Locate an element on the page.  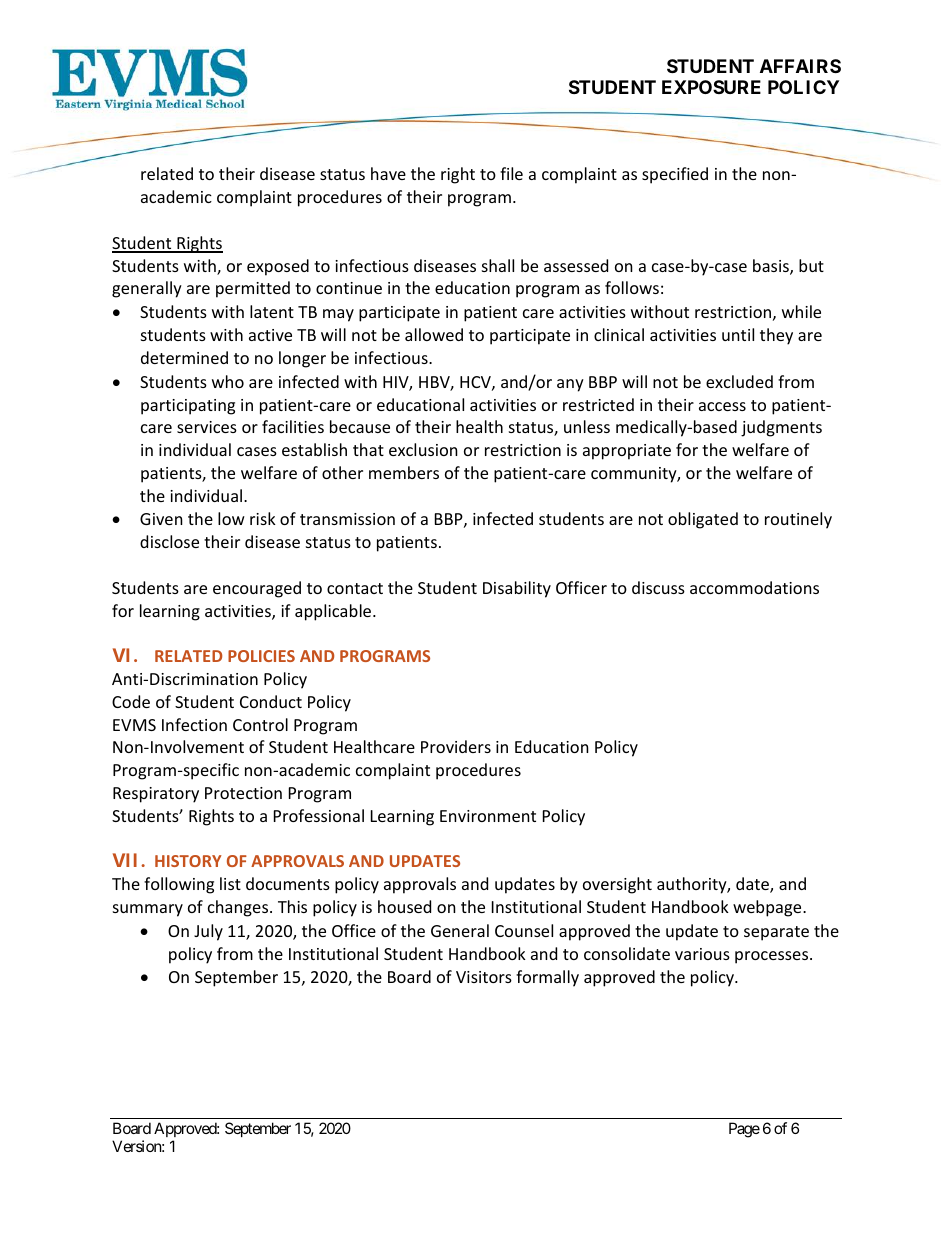
accommodations is located at coordinates (754, 587).
